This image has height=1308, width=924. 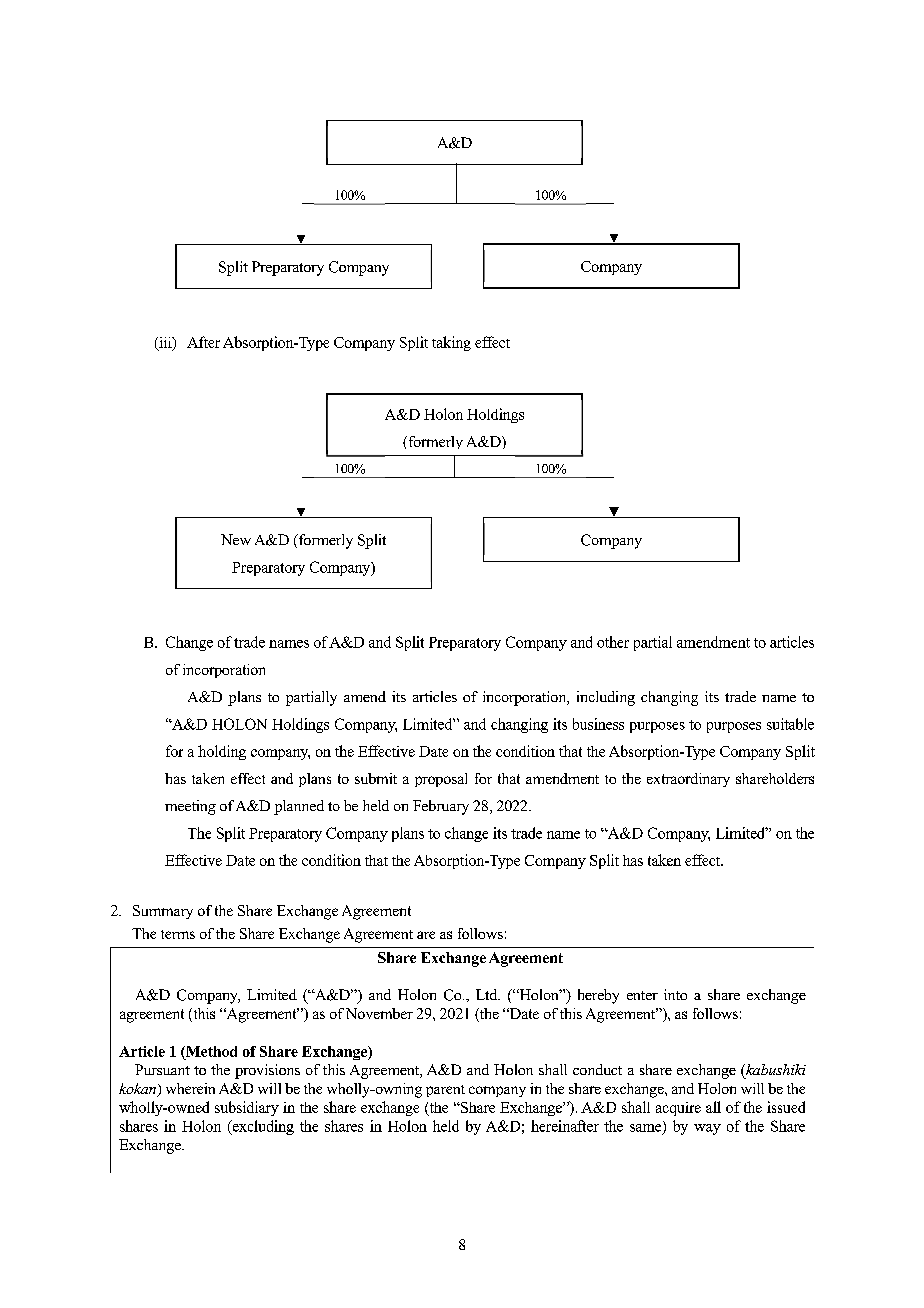 I want to click on extraordinary, so click(x=688, y=780).
